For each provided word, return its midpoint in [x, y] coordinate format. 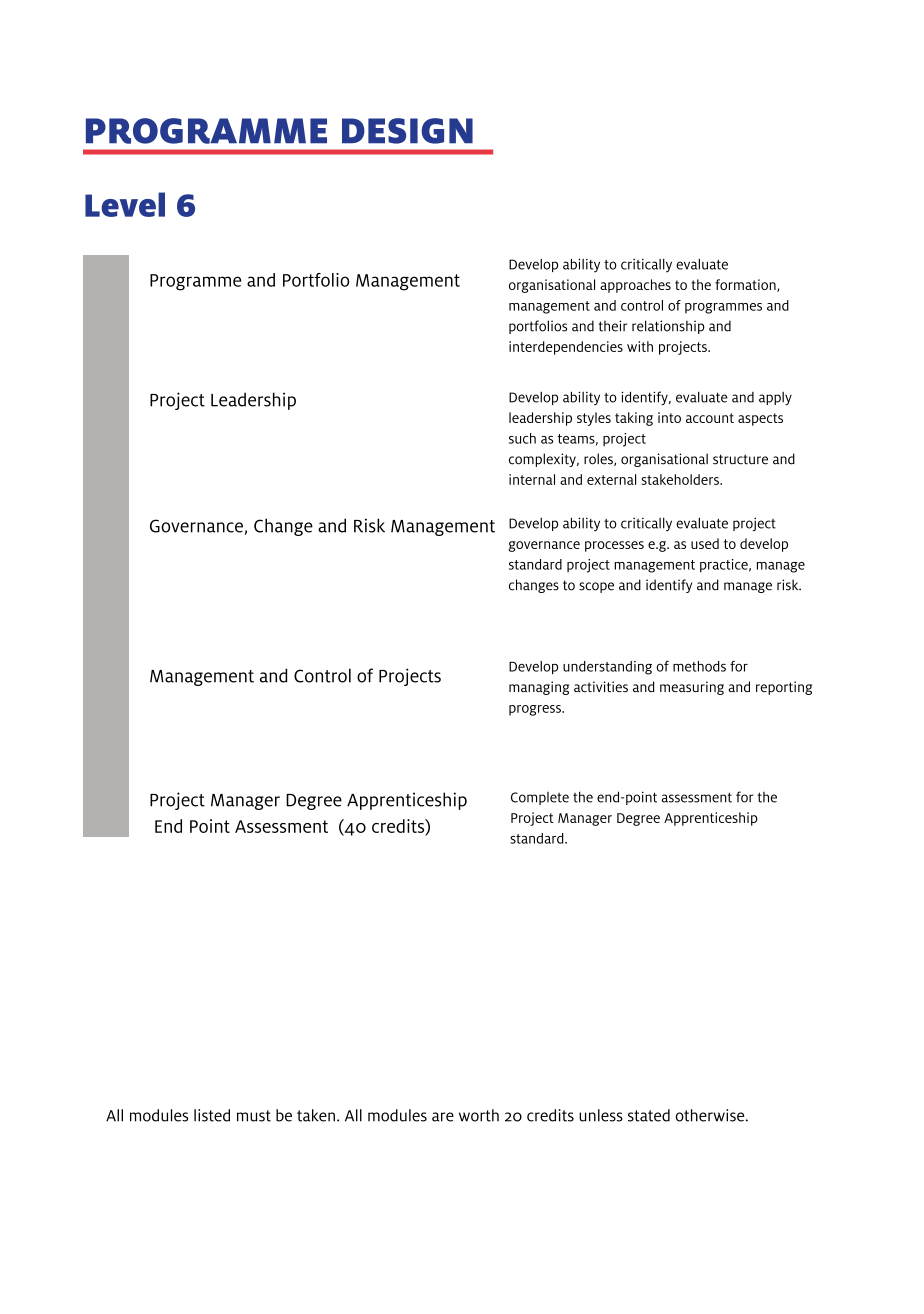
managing [539, 688]
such [522, 438]
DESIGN [407, 131]
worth [479, 1115]
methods [699, 666]
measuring [692, 688]
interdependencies [566, 348]
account [710, 418]
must [254, 1116]
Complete [540, 798]
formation [746, 285]
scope [596, 587]
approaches [635, 286]
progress [536, 710]
